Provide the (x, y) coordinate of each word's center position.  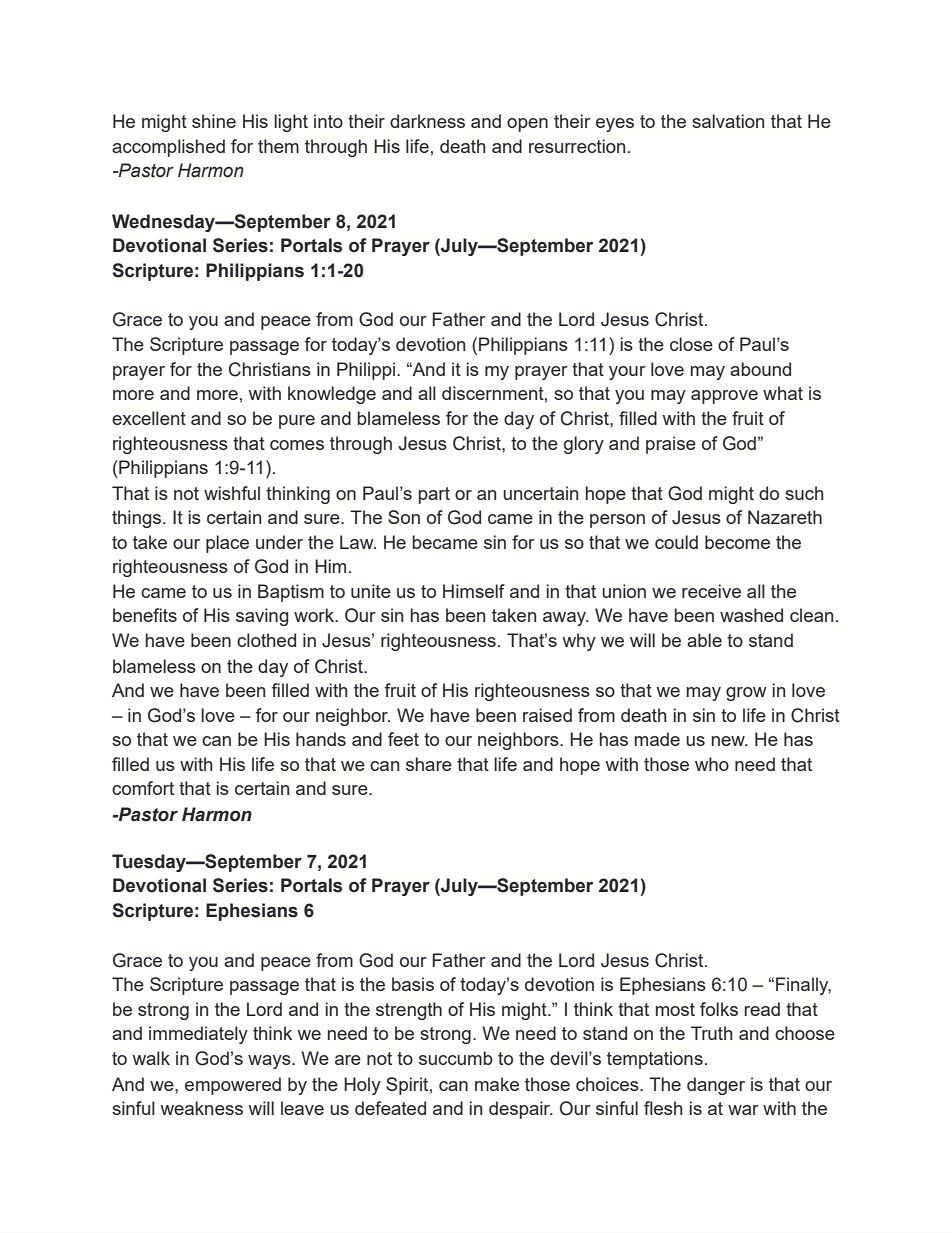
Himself (474, 591)
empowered (233, 1086)
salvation (728, 121)
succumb (456, 1058)
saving (262, 617)
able (704, 640)
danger (716, 1086)
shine (214, 121)
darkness (427, 121)
